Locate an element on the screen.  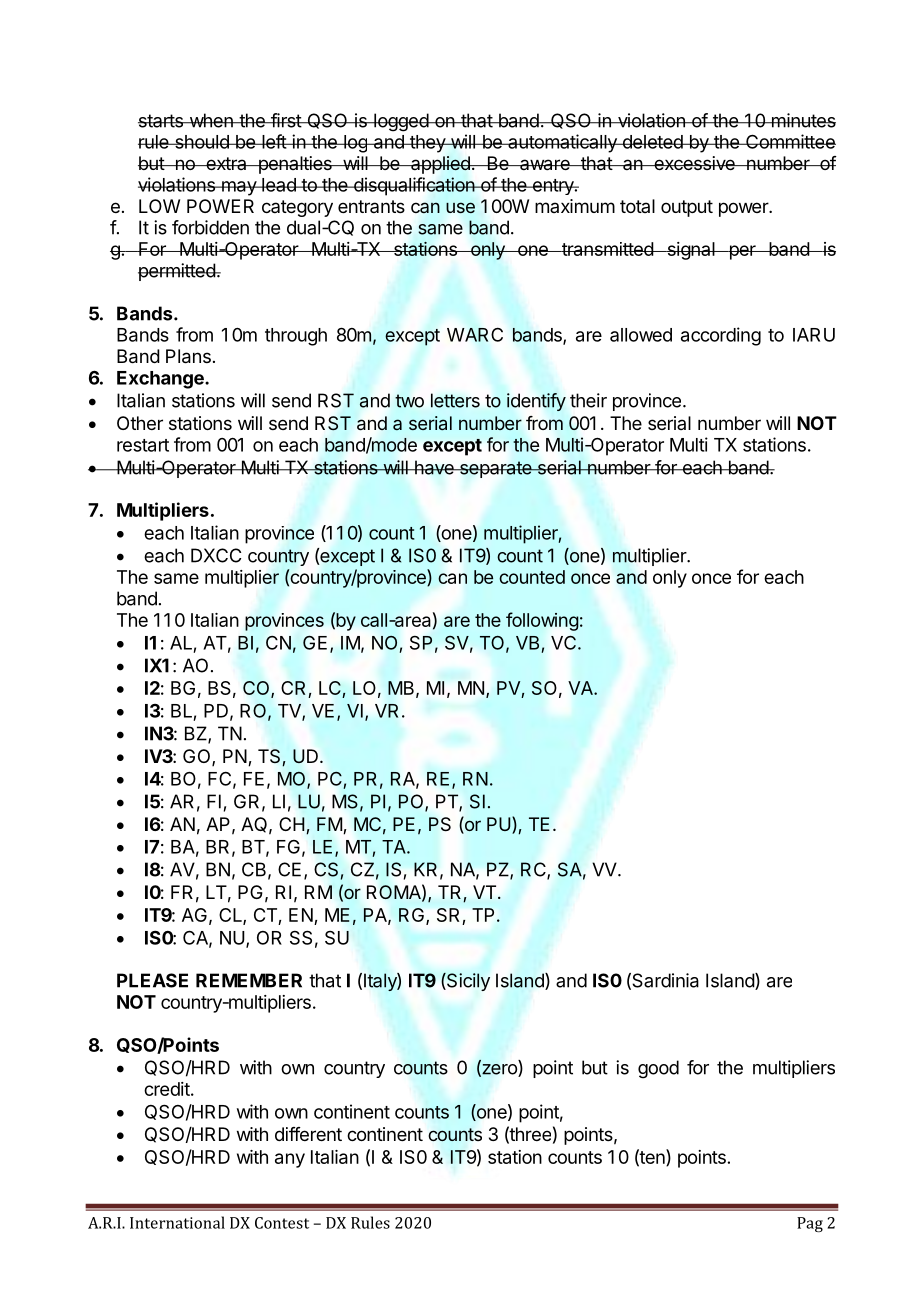
following is located at coordinates (542, 621).
